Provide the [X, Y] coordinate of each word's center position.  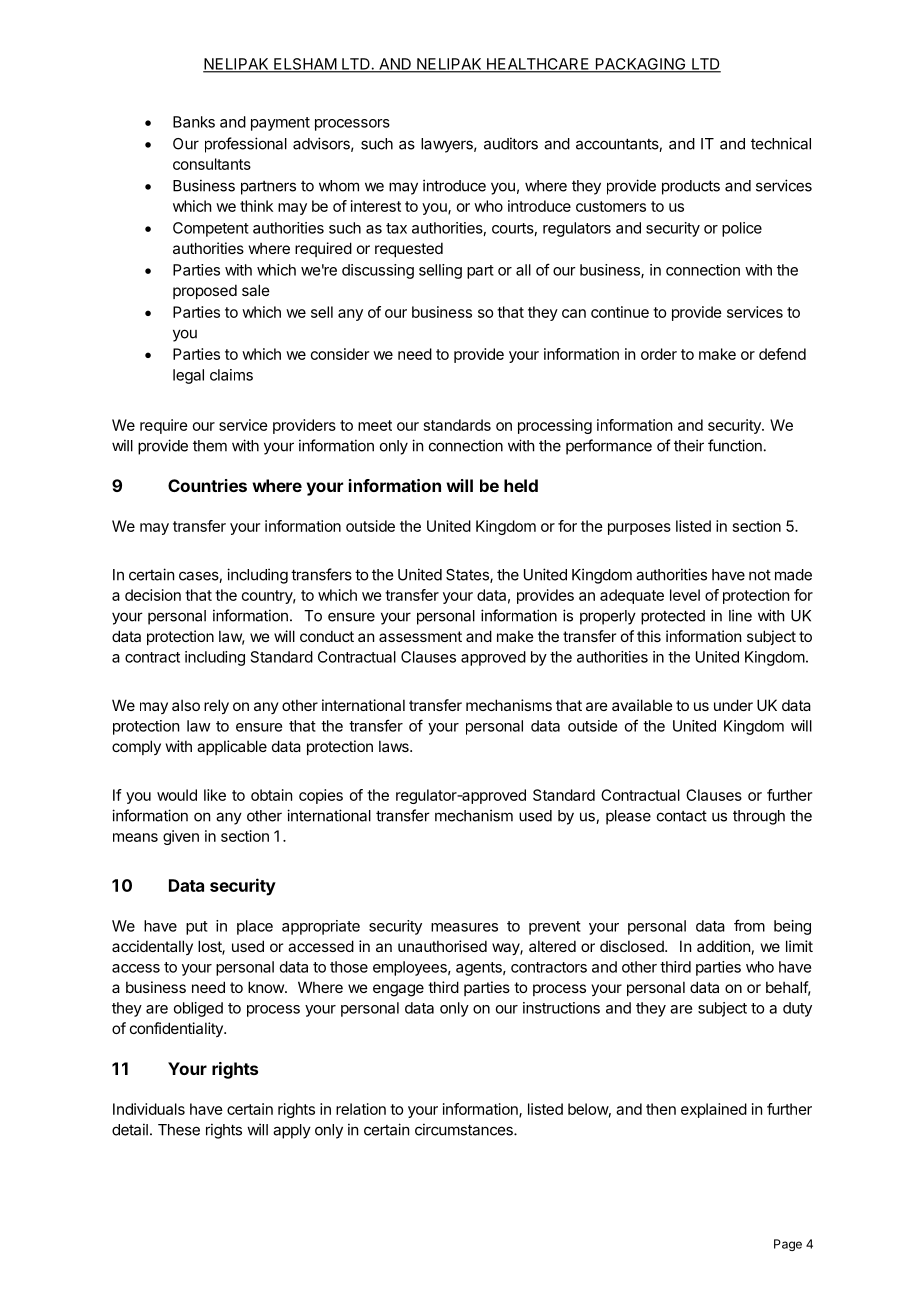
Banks [194, 122]
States [468, 576]
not [760, 575]
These [179, 1130]
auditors [511, 143]
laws [395, 746]
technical [781, 143]
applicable [232, 747]
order [659, 354]
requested [409, 249]
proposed [205, 291]
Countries [207, 485]
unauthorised [442, 946]
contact [682, 816]
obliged [198, 1009]
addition [723, 946]
